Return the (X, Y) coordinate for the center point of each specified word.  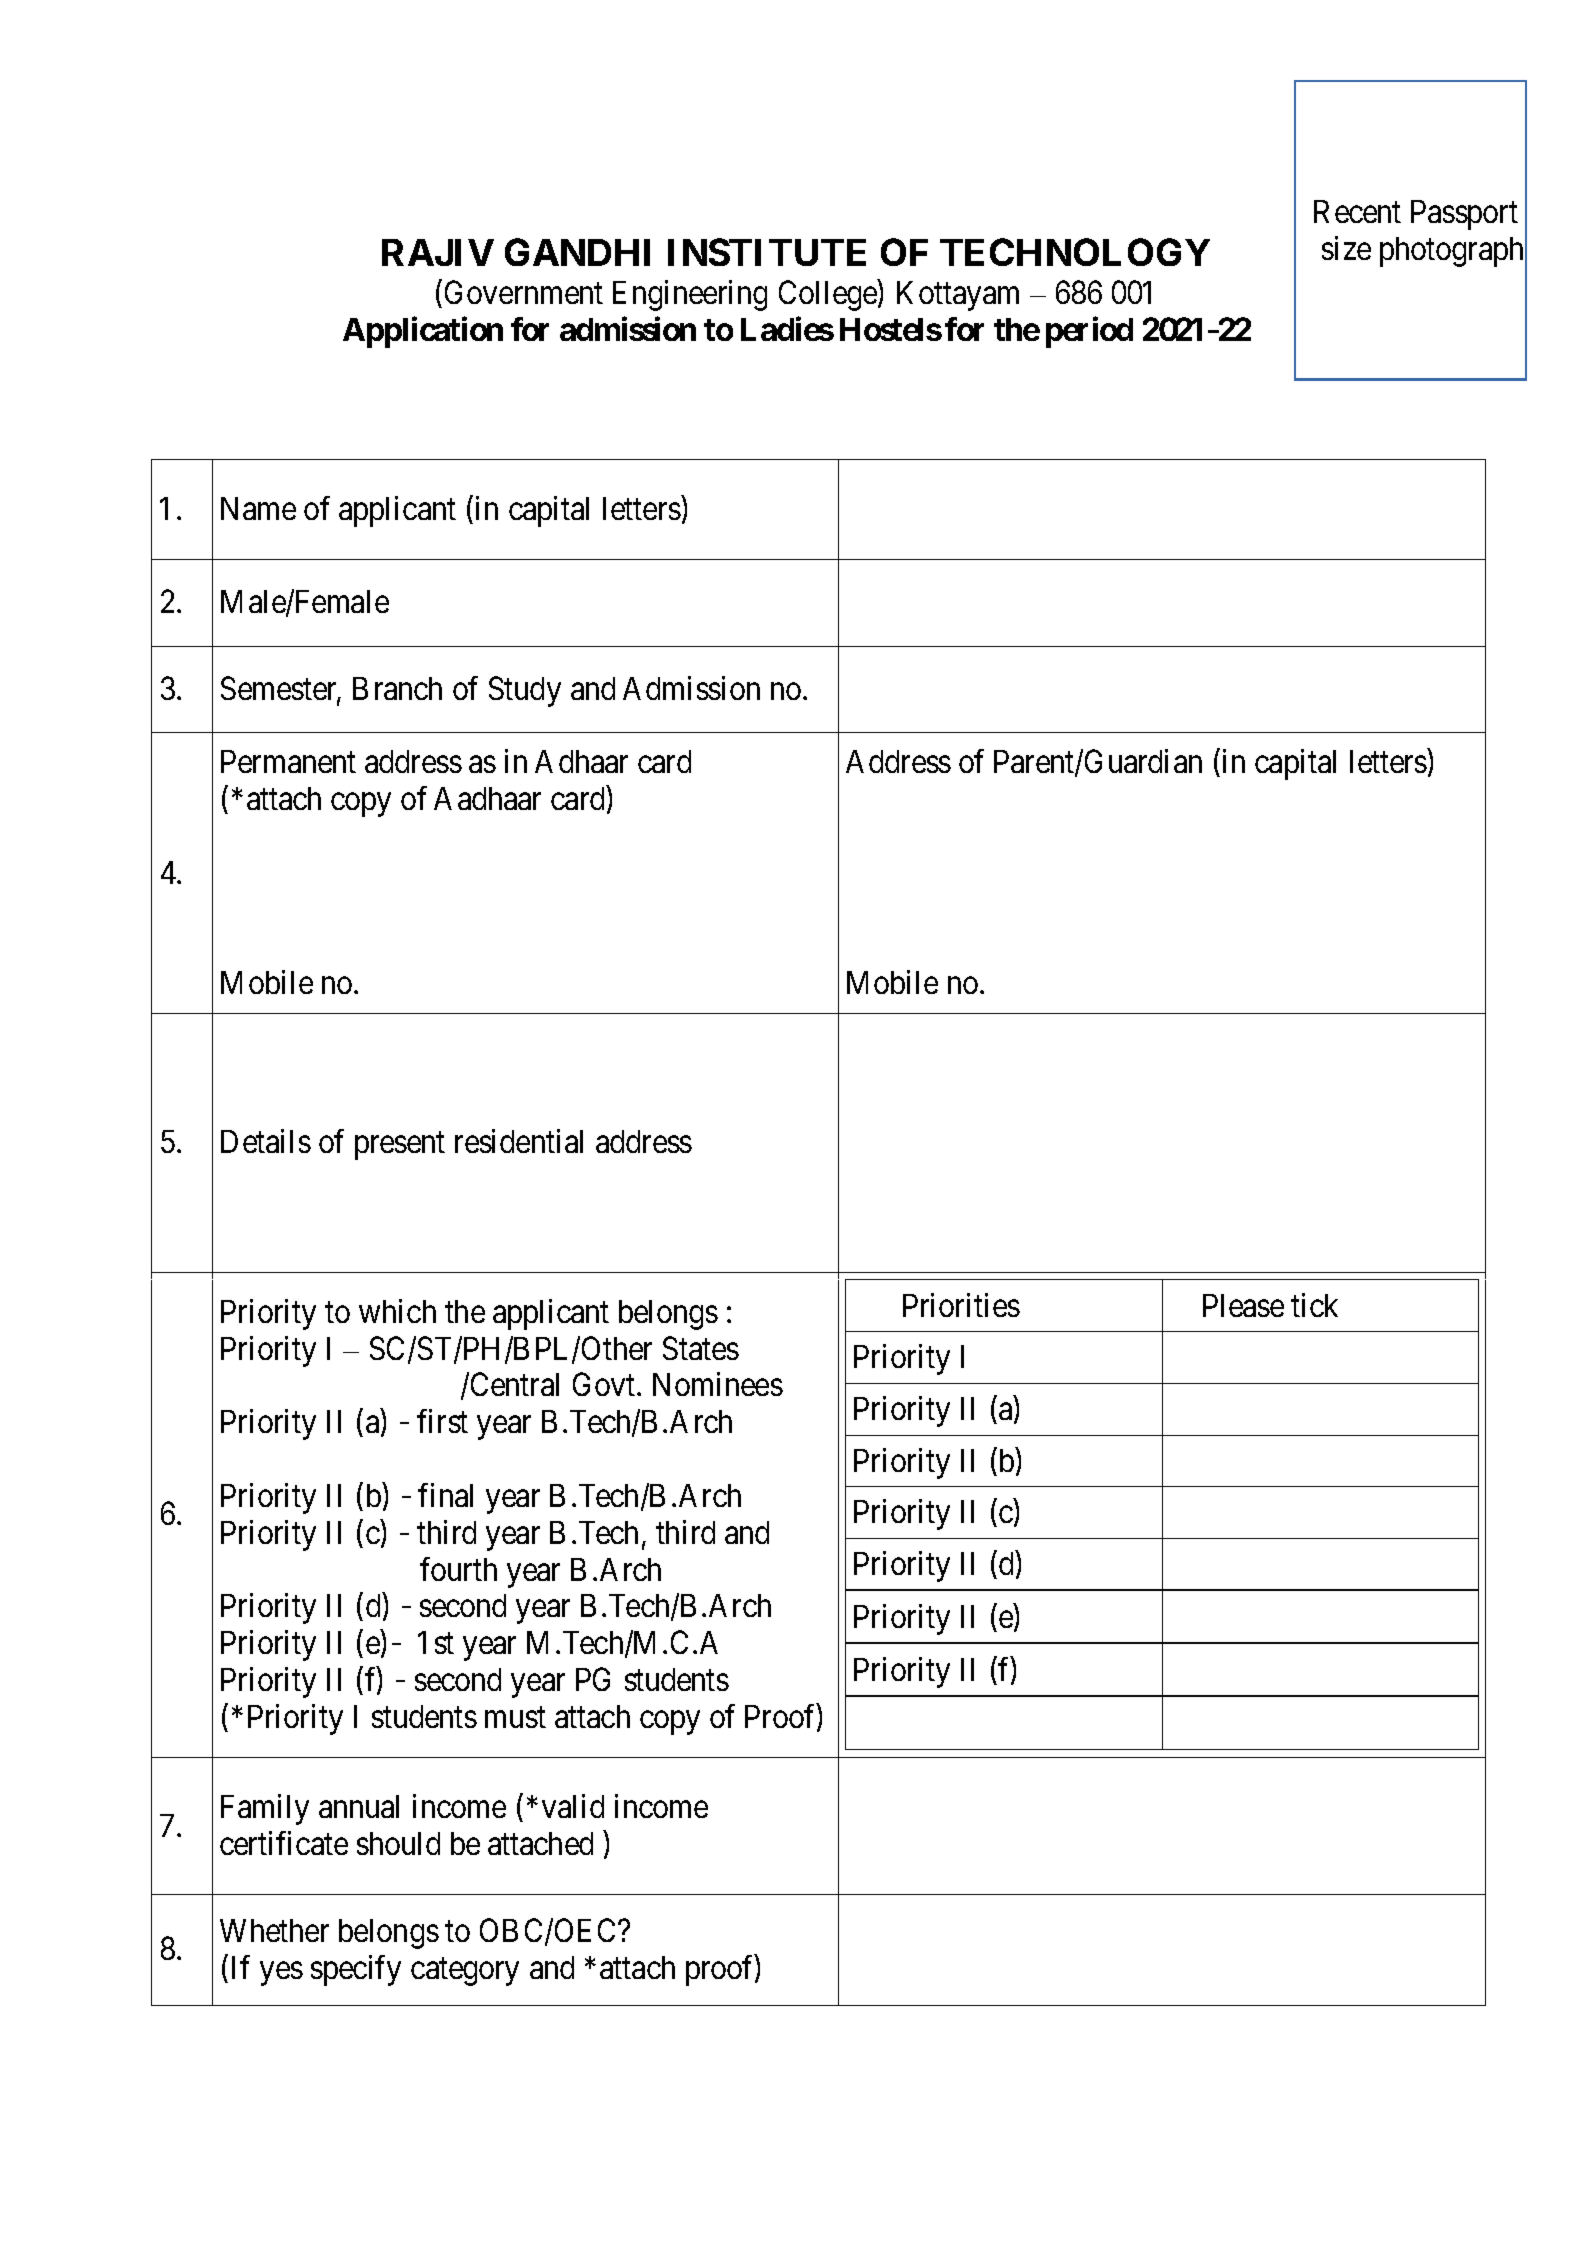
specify (356, 1970)
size (1346, 248)
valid (573, 1806)
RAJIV (438, 252)
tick (1314, 1305)
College (829, 295)
